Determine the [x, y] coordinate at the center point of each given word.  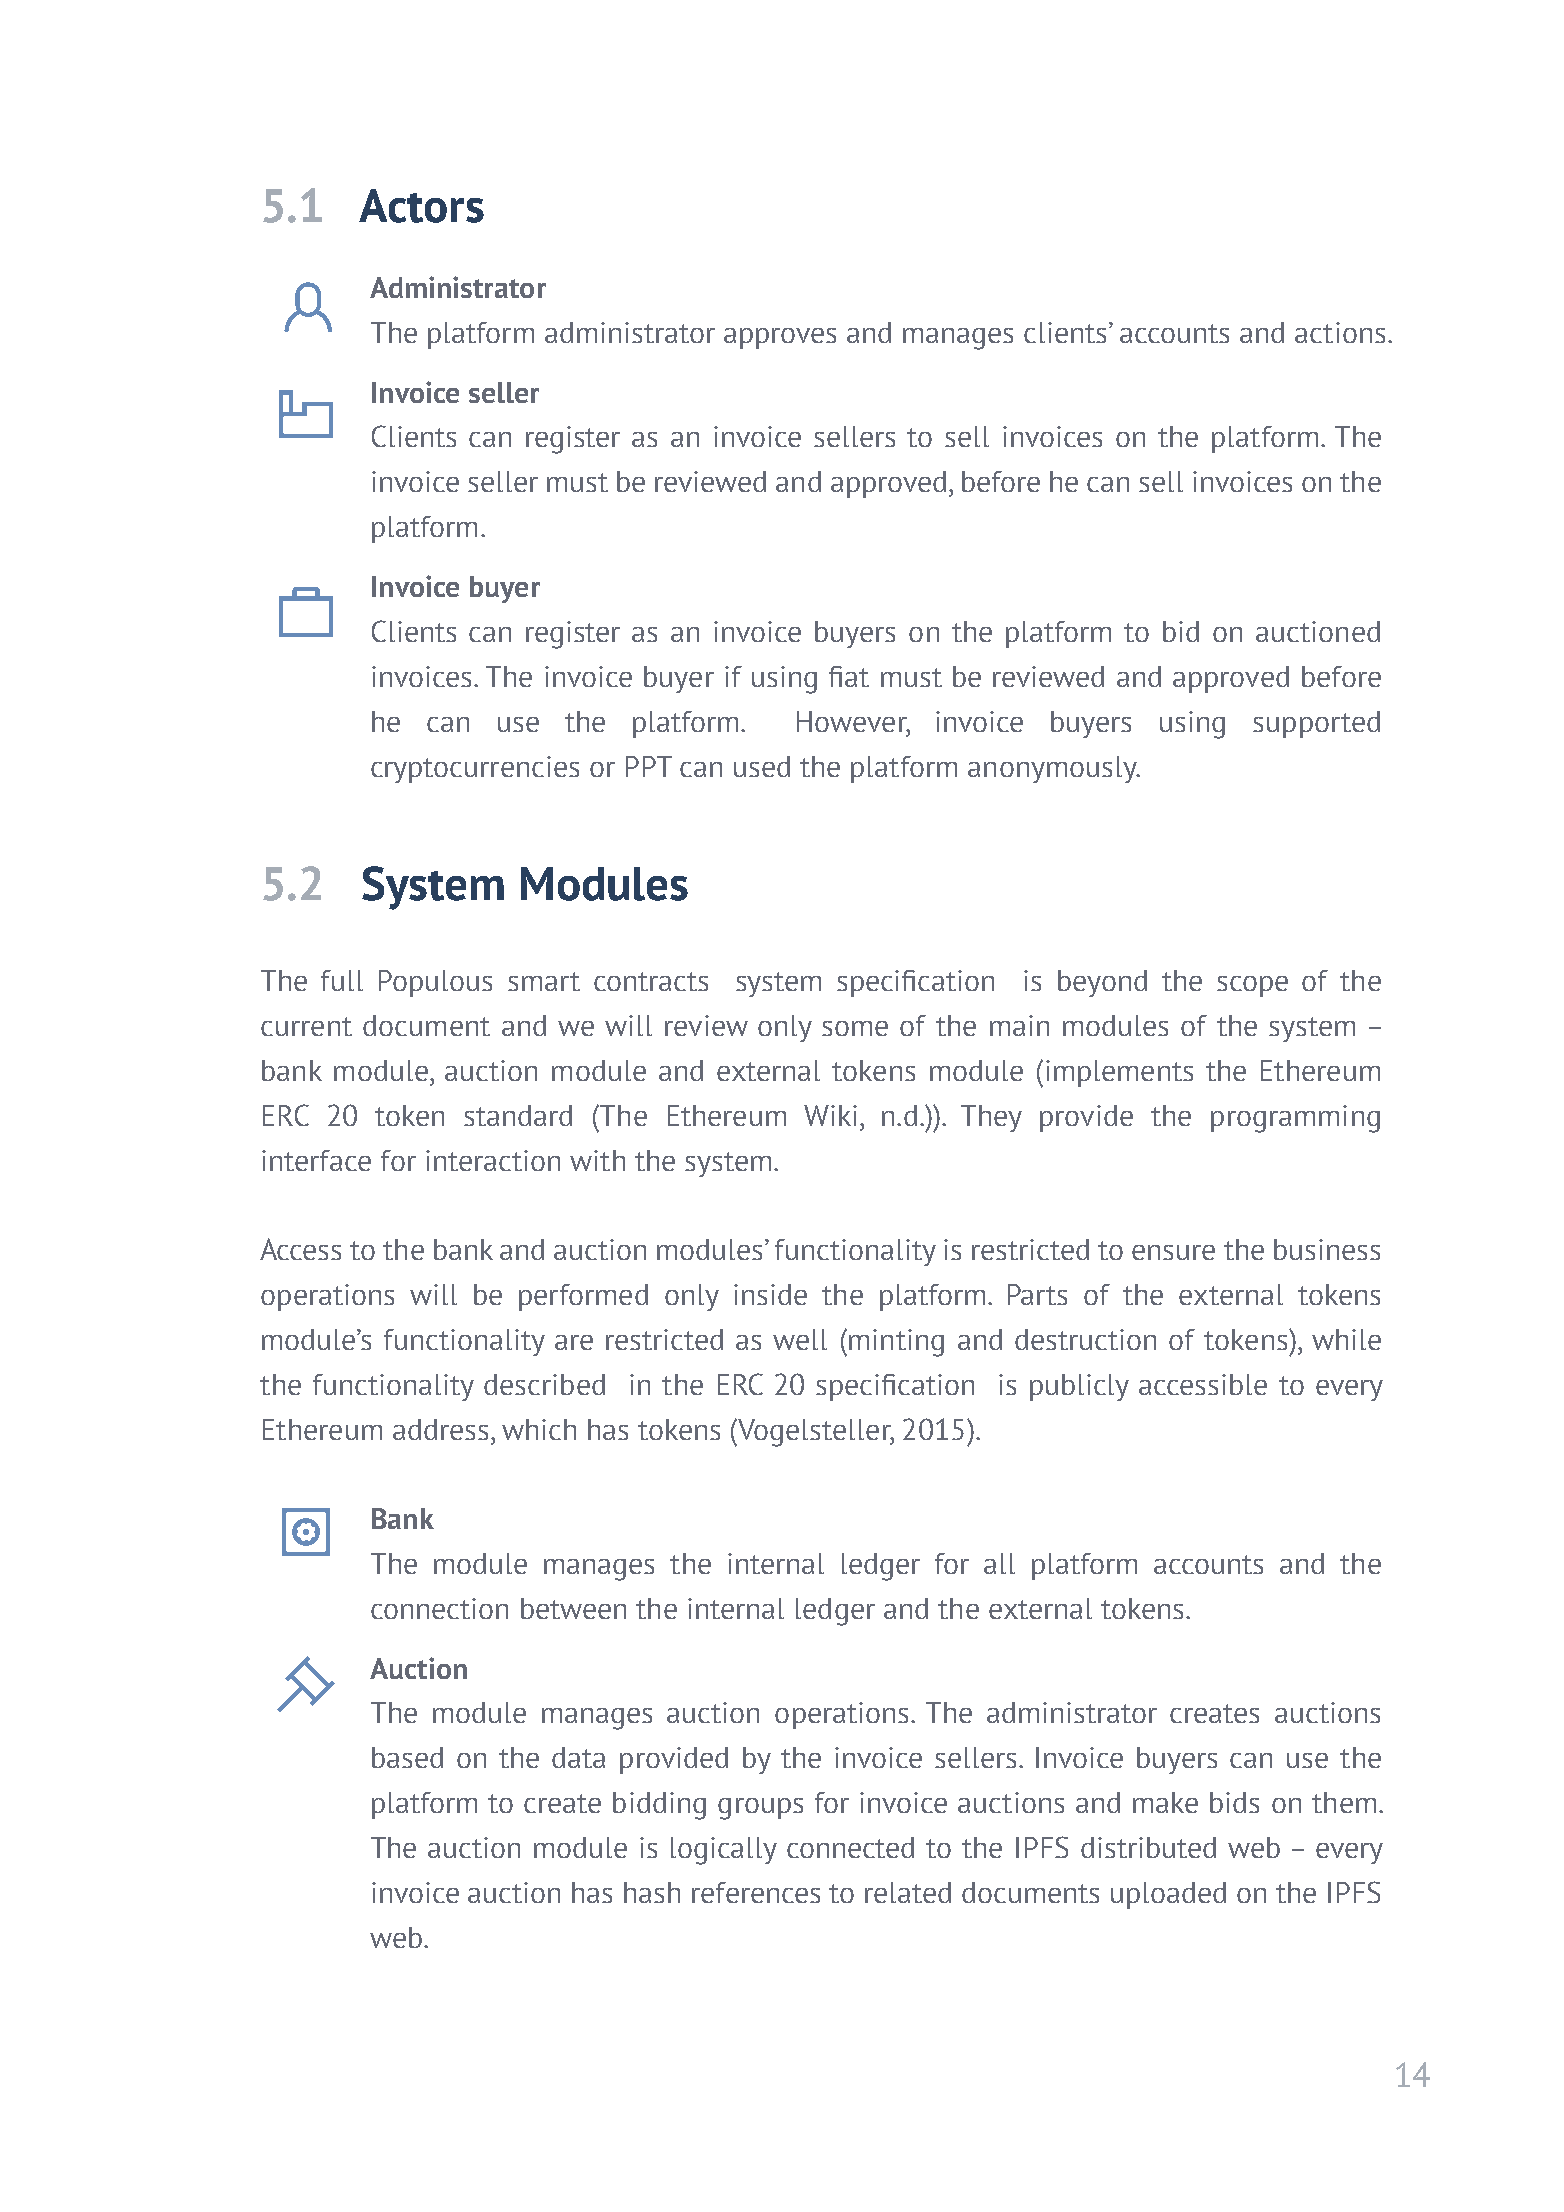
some [855, 1028]
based [407, 1757]
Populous [435, 983]
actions [1340, 332]
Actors [421, 206]
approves [780, 338]
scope [1252, 986]
